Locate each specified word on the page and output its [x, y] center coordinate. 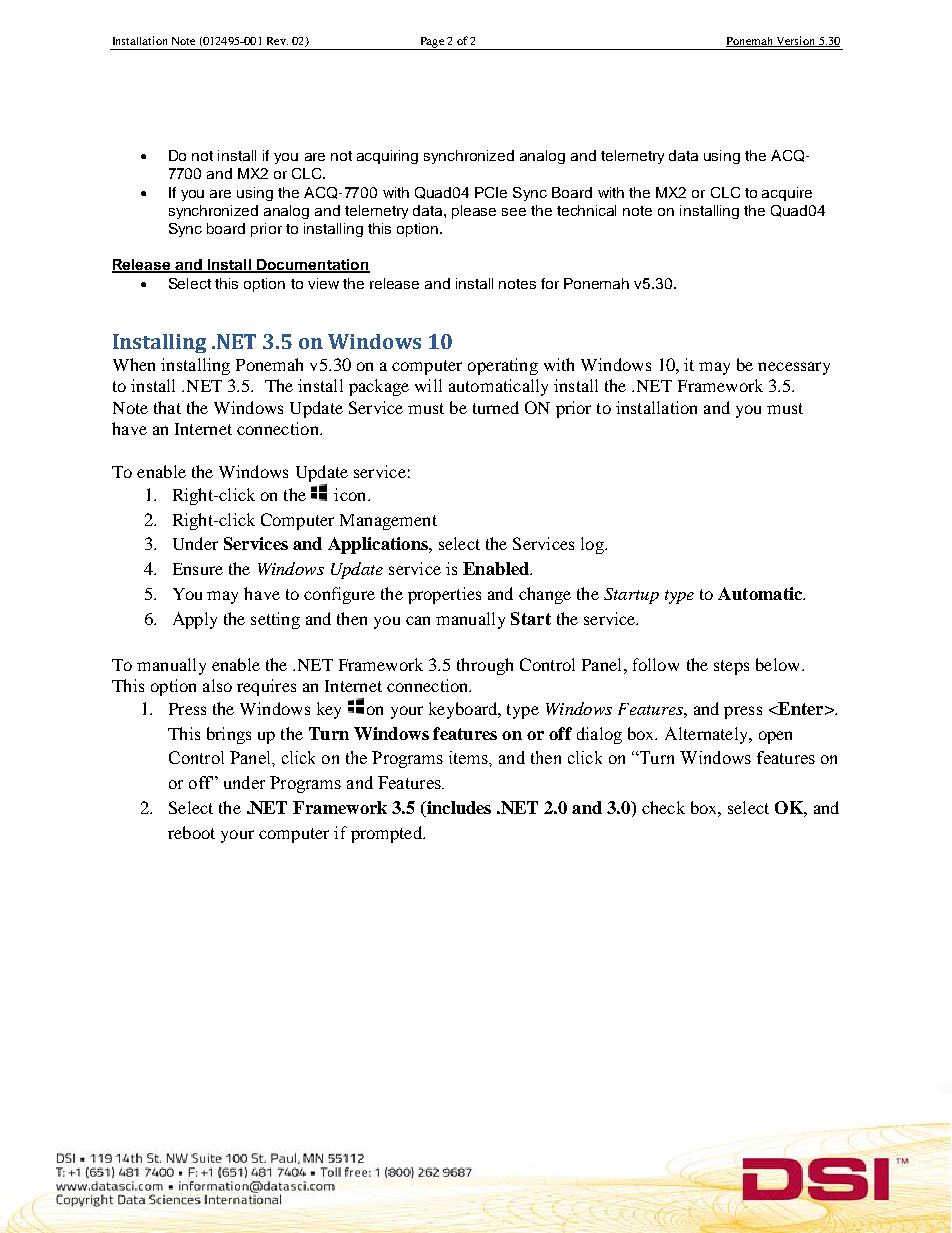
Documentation [312, 265]
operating [503, 366]
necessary [794, 368]
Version [795, 41]
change [545, 595]
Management [388, 522]
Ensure [198, 569]
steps [731, 667]
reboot [191, 832]
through [485, 666]
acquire [787, 194]
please [474, 212]
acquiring [387, 157]
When [134, 364]
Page [432, 43]
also [217, 685]
